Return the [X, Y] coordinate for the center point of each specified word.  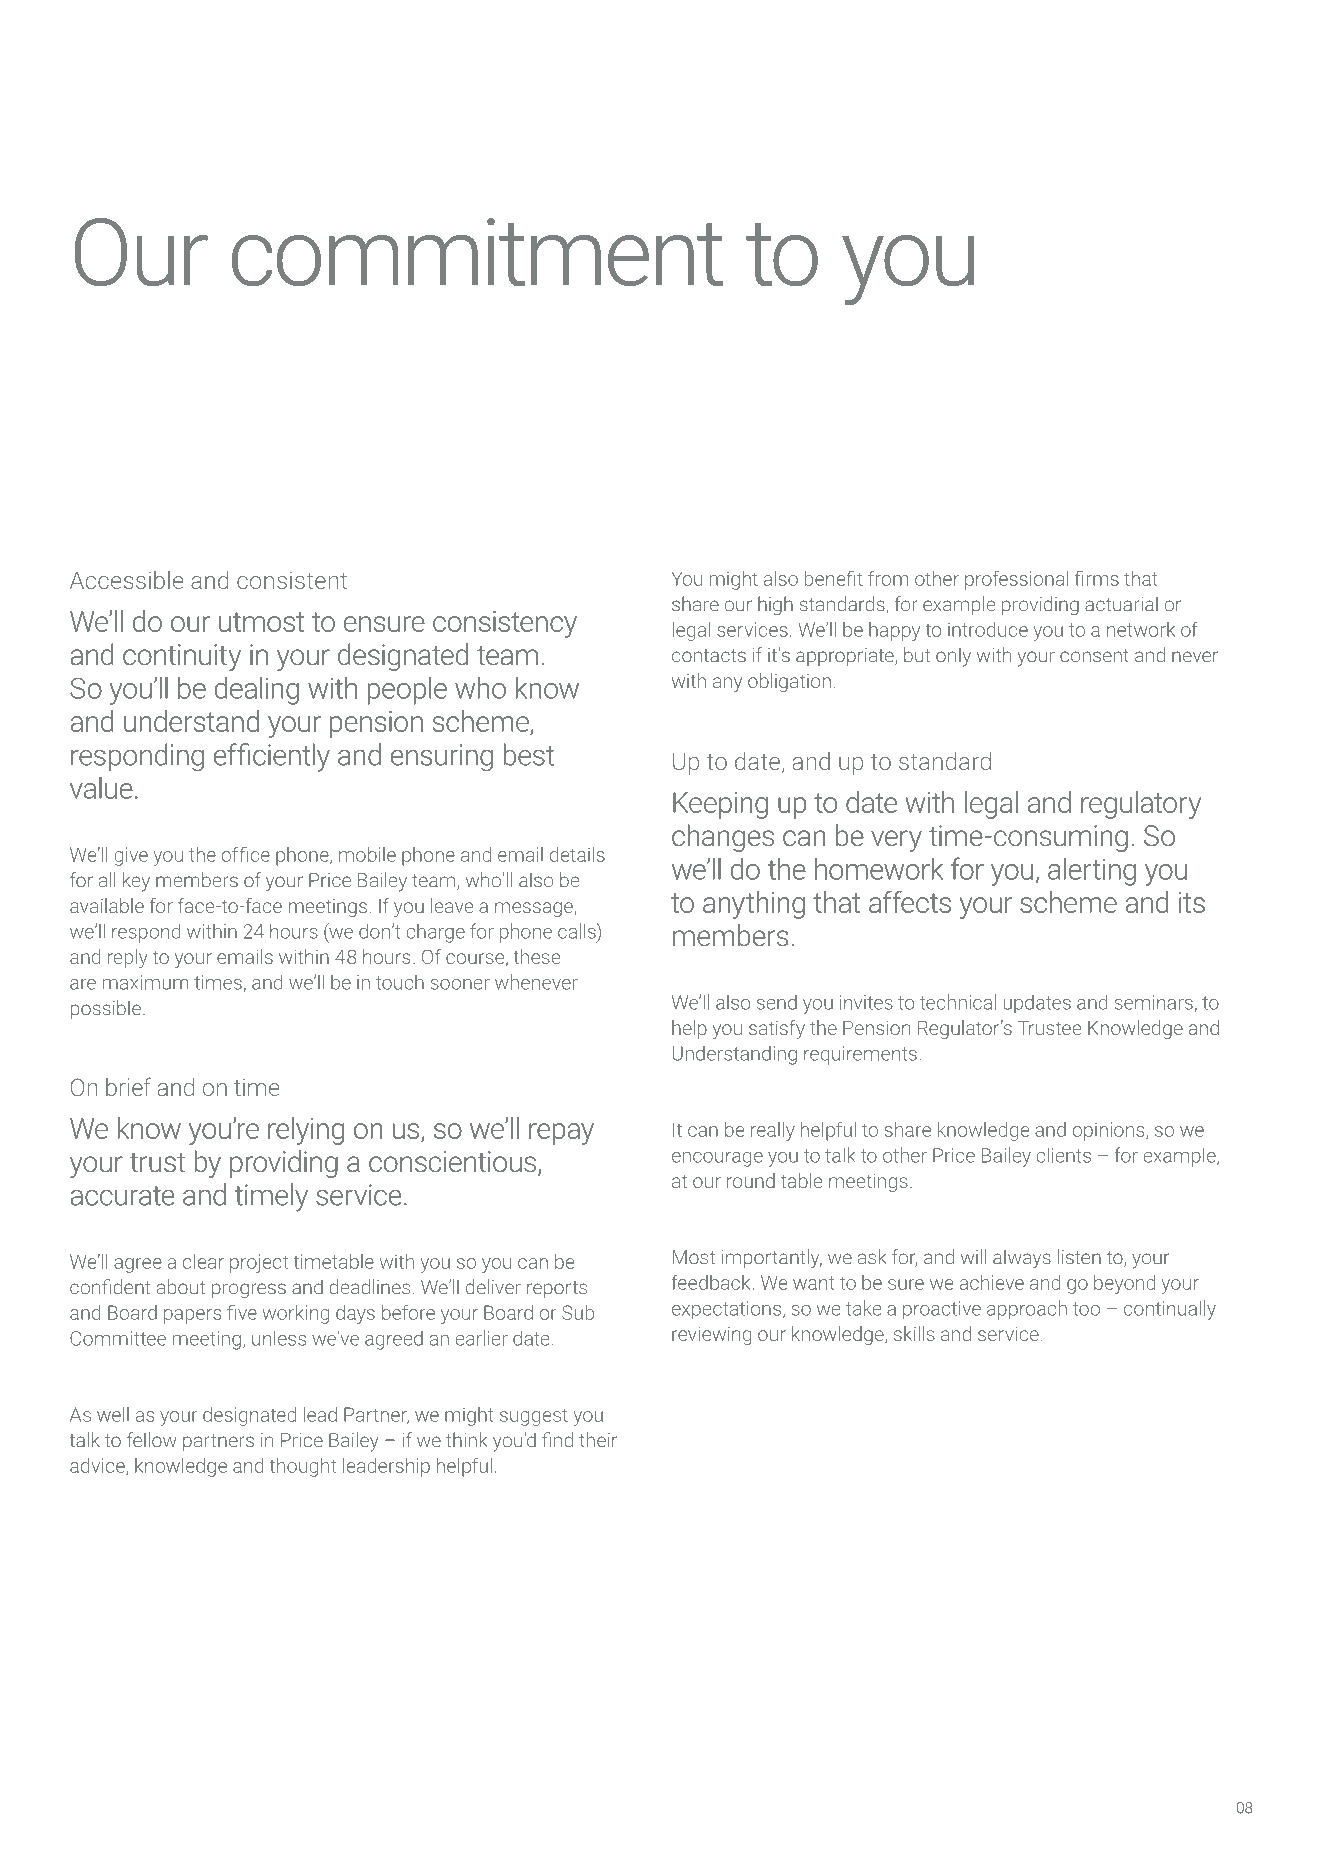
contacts [709, 656]
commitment [477, 252]
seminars [1154, 1002]
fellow [152, 1440]
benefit [834, 578]
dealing [257, 691]
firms [1097, 578]
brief [128, 1086]
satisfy [777, 1029]
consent [1094, 656]
